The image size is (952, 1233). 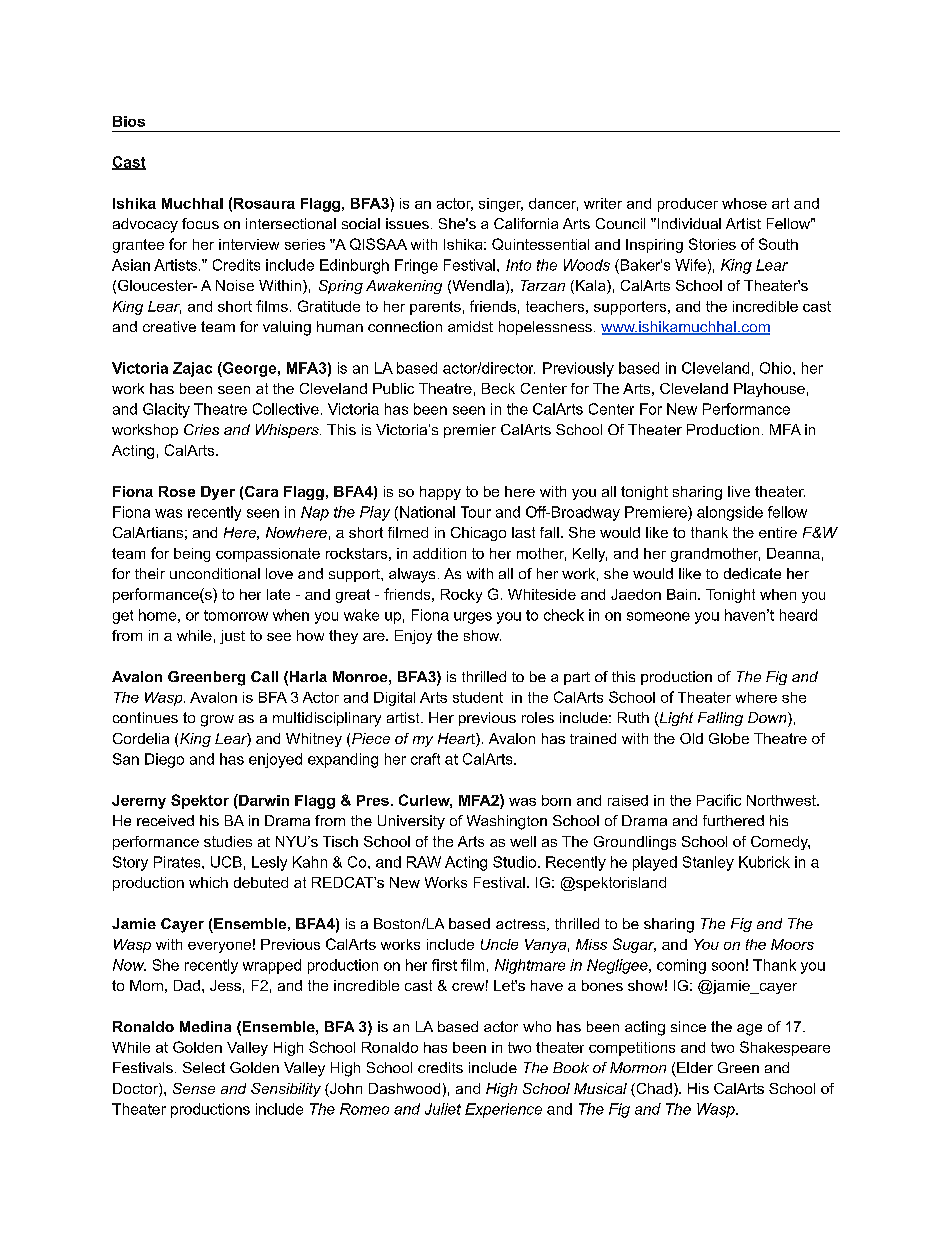 I want to click on Pacific, so click(x=719, y=800).
